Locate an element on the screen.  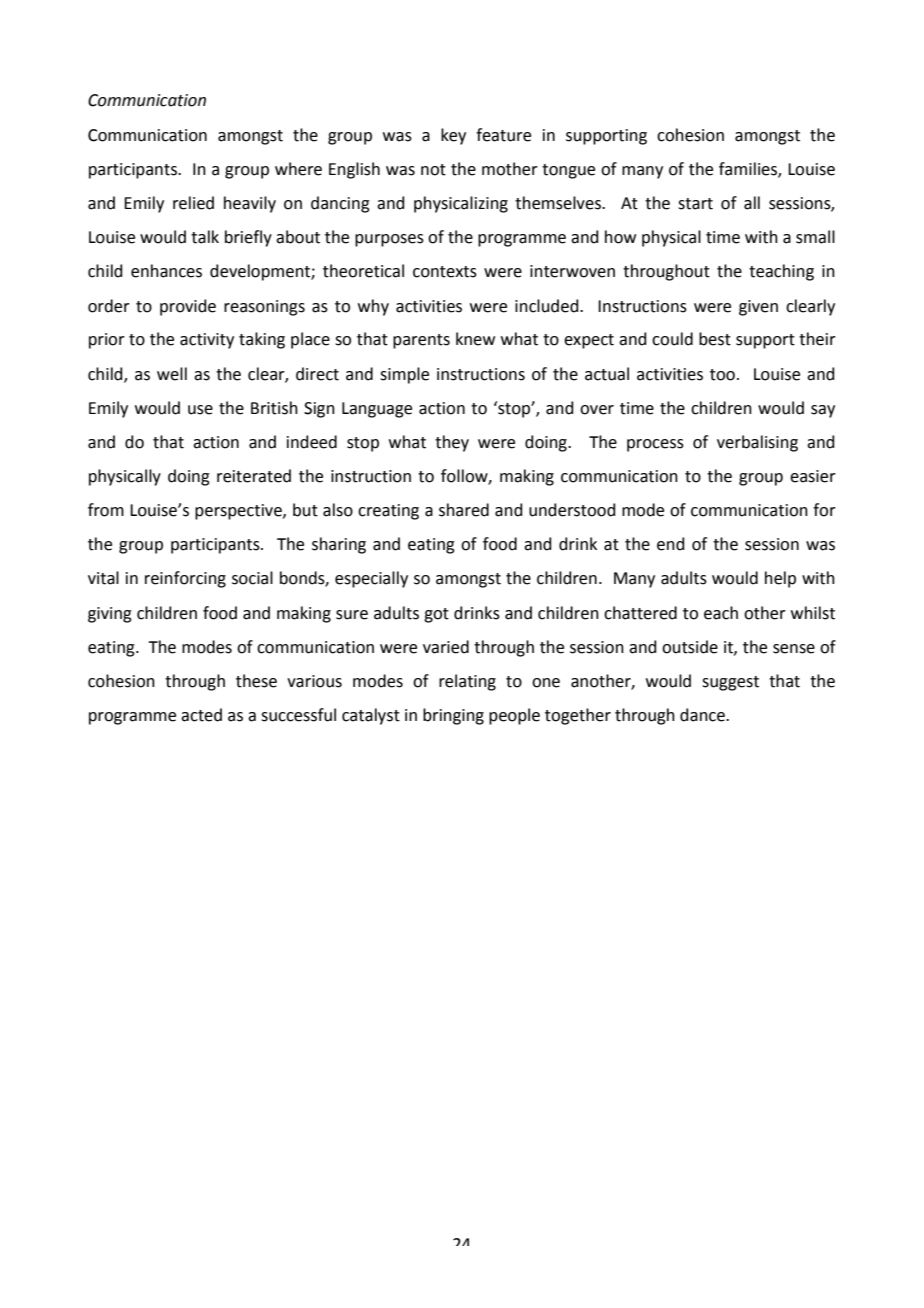
enhances is located at coordinates (166, 271).
